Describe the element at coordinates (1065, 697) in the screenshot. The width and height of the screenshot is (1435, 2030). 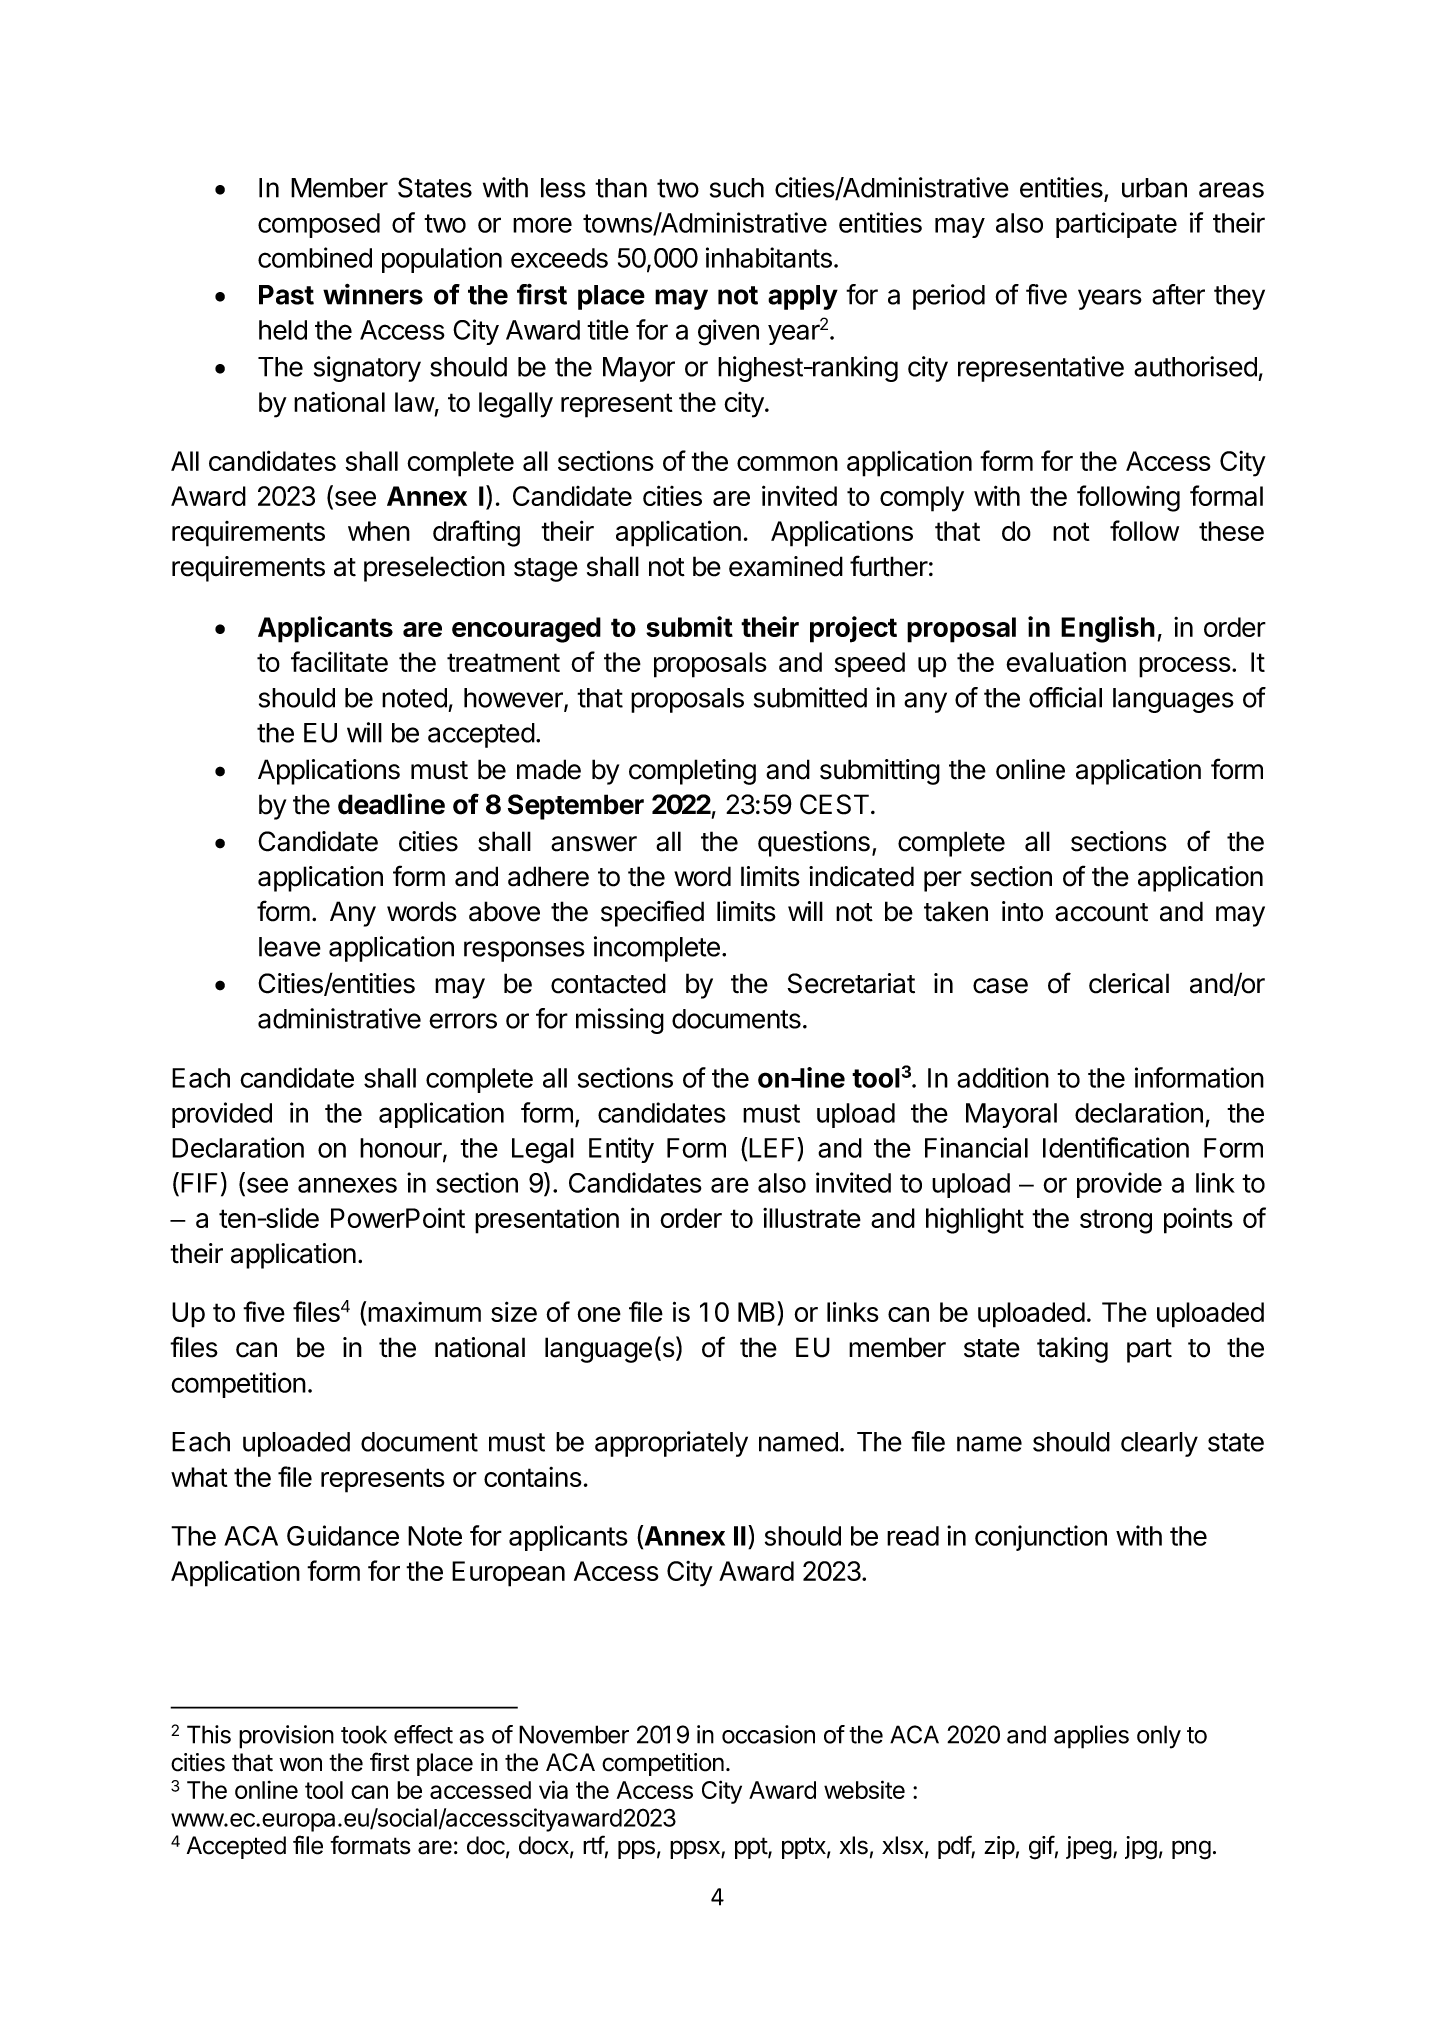
I see `official` at that location.
